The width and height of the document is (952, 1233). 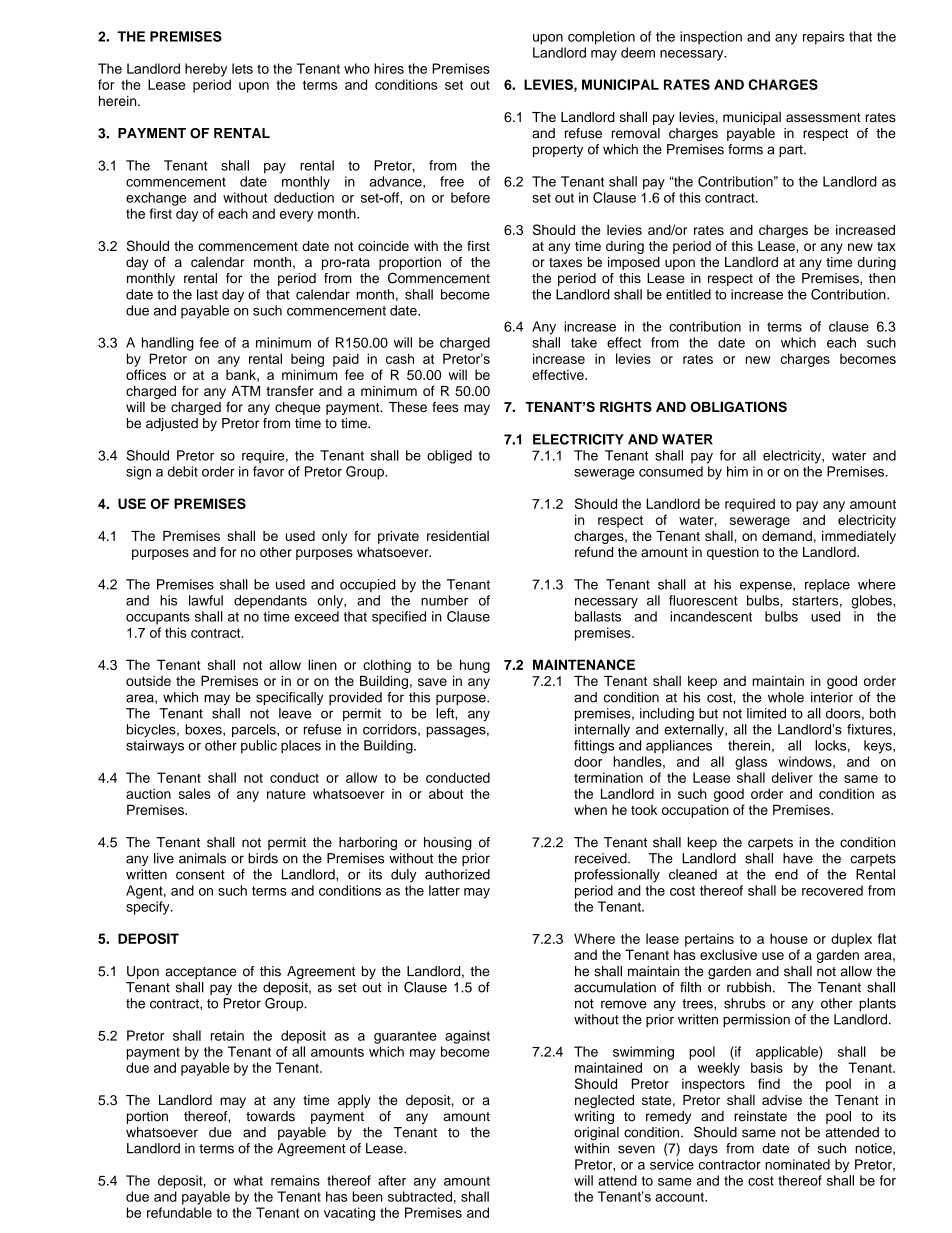 What do you see at coordinates (596, 1134) in the document?
I see `original` at bounding box center [596, 1134].
